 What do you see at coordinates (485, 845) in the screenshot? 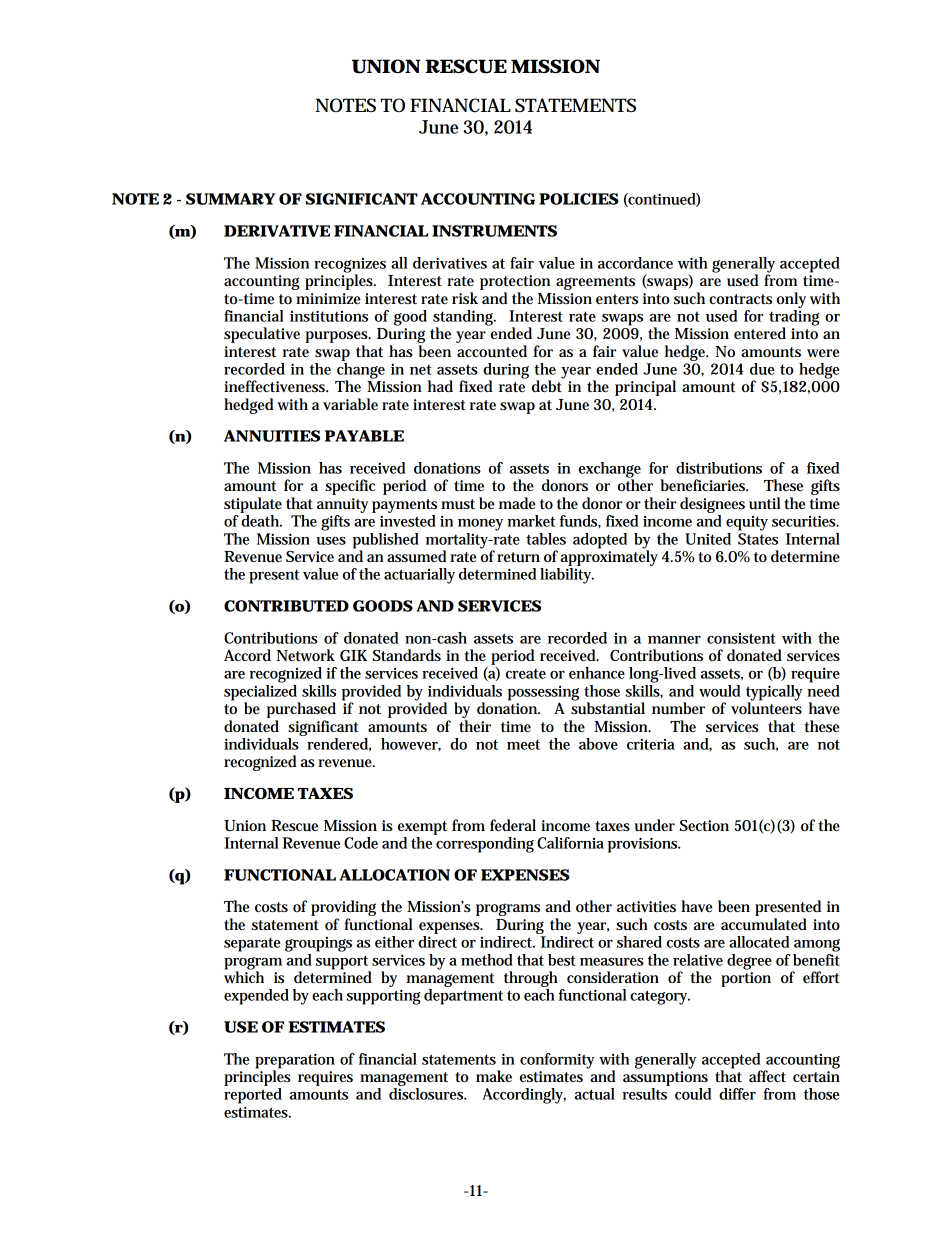
I see `corresponding` at bounding box center [485, 845].
